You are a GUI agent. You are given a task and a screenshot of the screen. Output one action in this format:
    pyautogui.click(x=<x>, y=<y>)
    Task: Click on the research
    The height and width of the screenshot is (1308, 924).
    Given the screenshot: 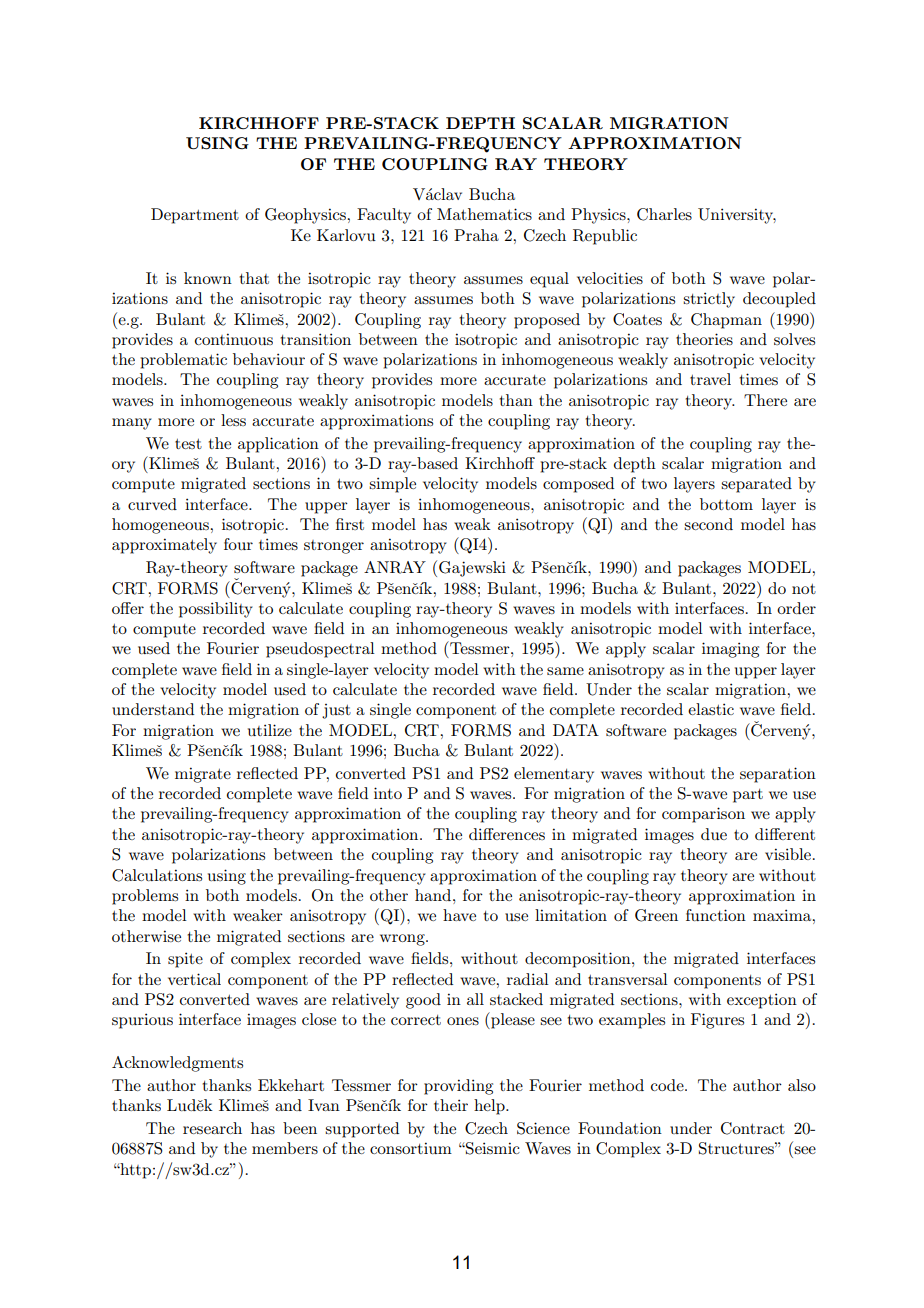 What is the action you would take?
    pyautogui.click(x=212, y=1128)
